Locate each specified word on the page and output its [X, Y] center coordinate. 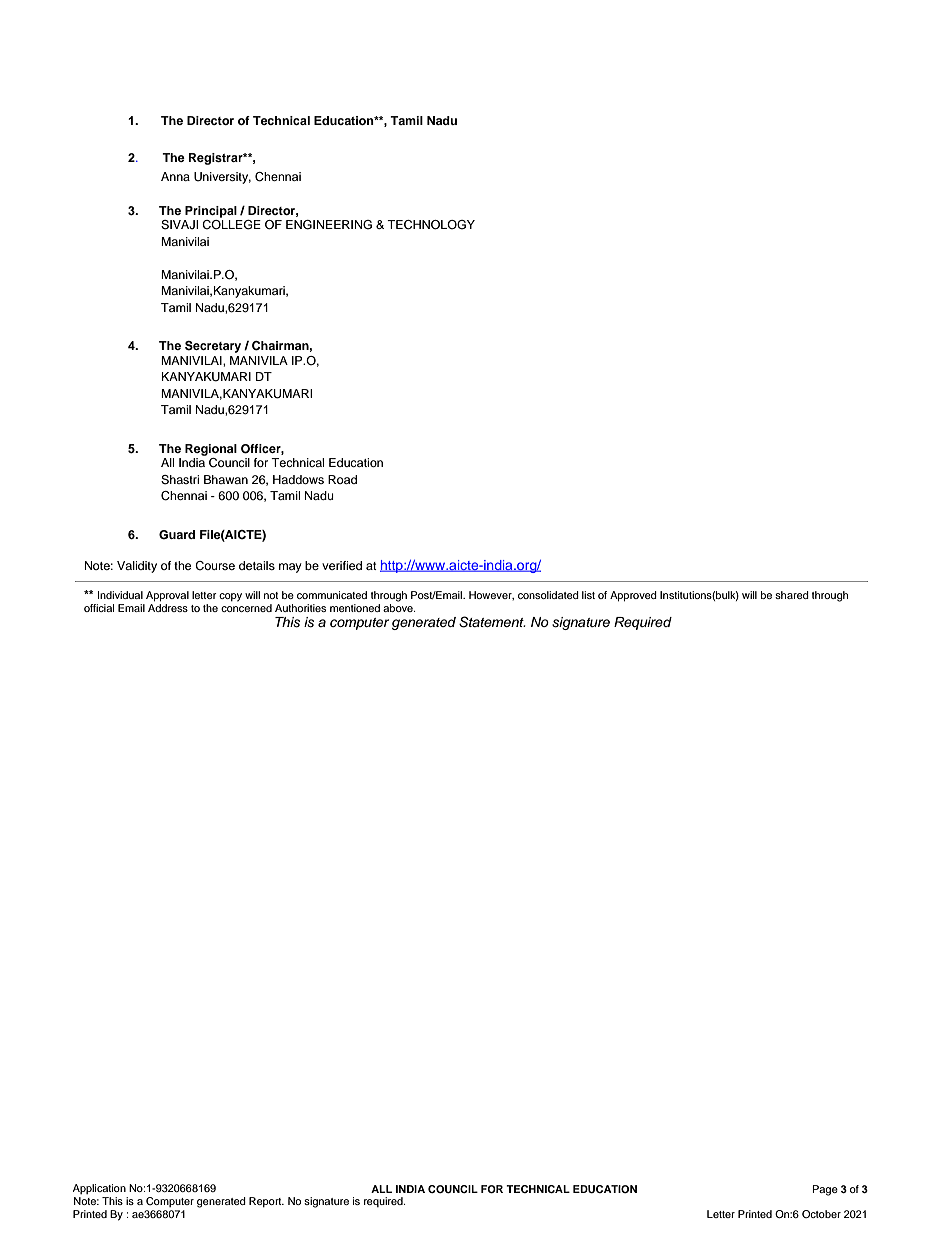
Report [266, 1202]
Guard [177, 535]
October [821, 1214]
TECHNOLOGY [431, 225]
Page [825, 1190]
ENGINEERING [329, 225]
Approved [633, 596]
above [399, 606]
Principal [211, 212]
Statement [492, 622]
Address [168, 606]
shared [792, 595]
